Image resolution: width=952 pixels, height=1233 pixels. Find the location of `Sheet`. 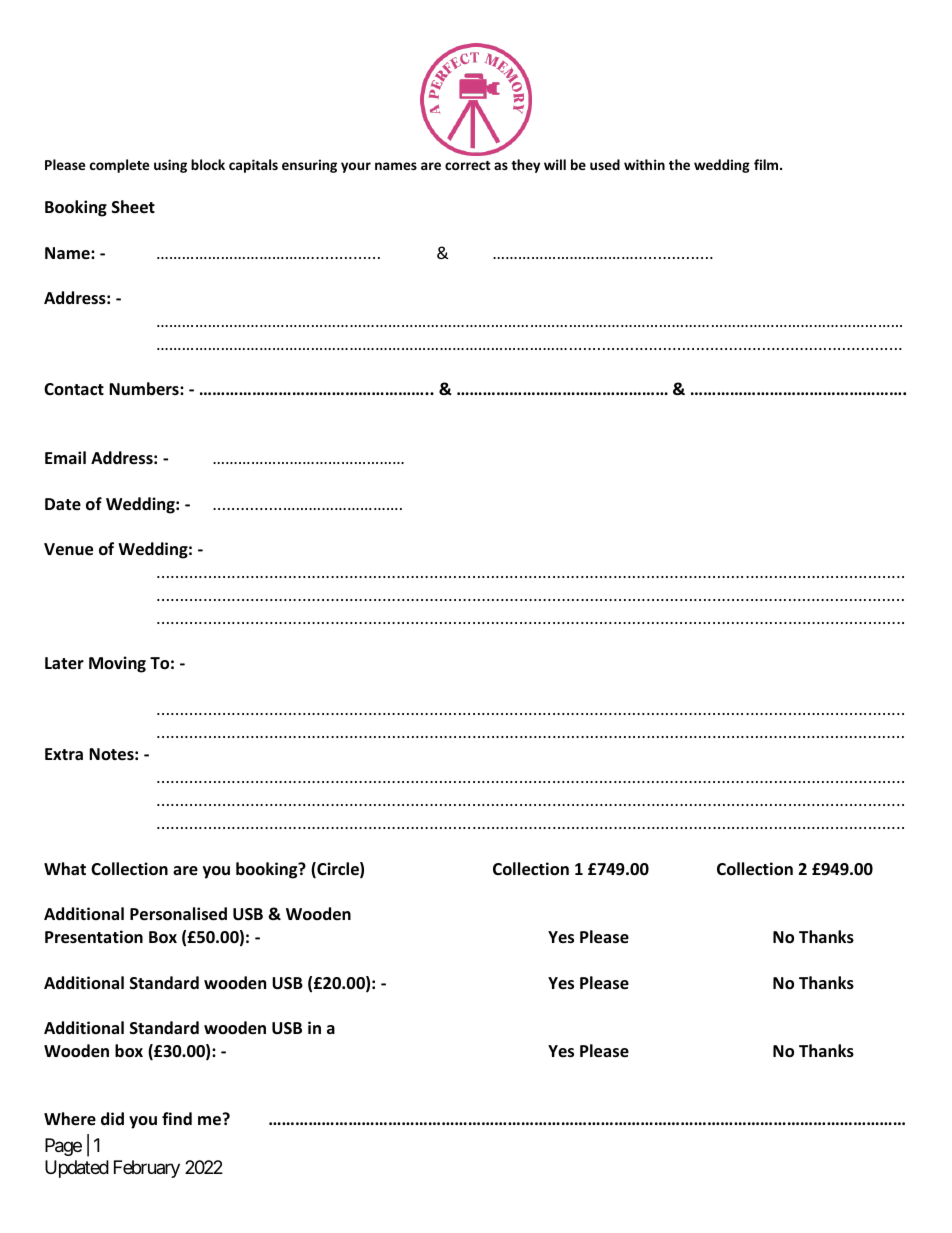

Sheet is located at coordinates (133, 207).
